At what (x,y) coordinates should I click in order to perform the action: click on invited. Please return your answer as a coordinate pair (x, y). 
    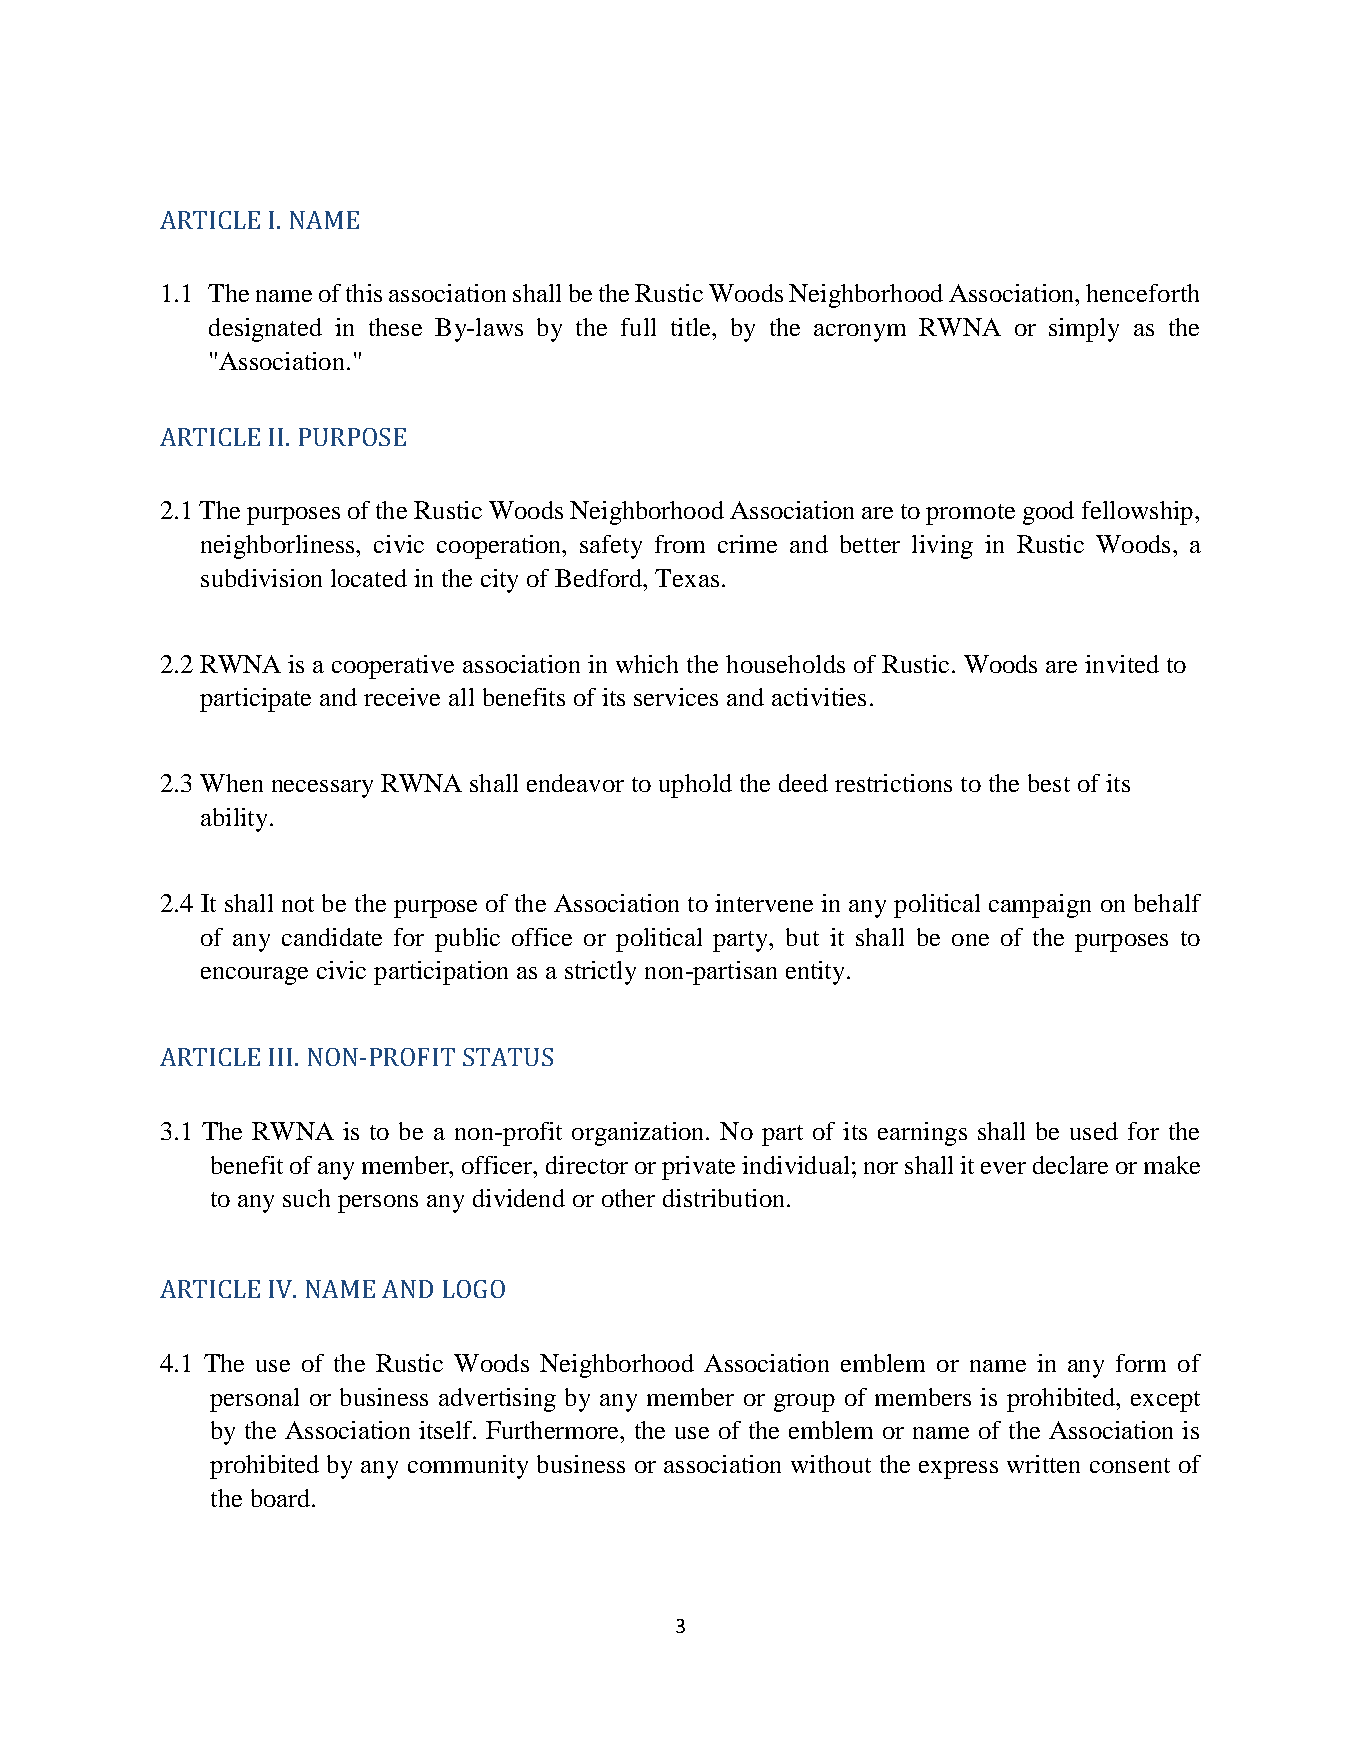
    Looking at the image, I should click on (1122, 664).
